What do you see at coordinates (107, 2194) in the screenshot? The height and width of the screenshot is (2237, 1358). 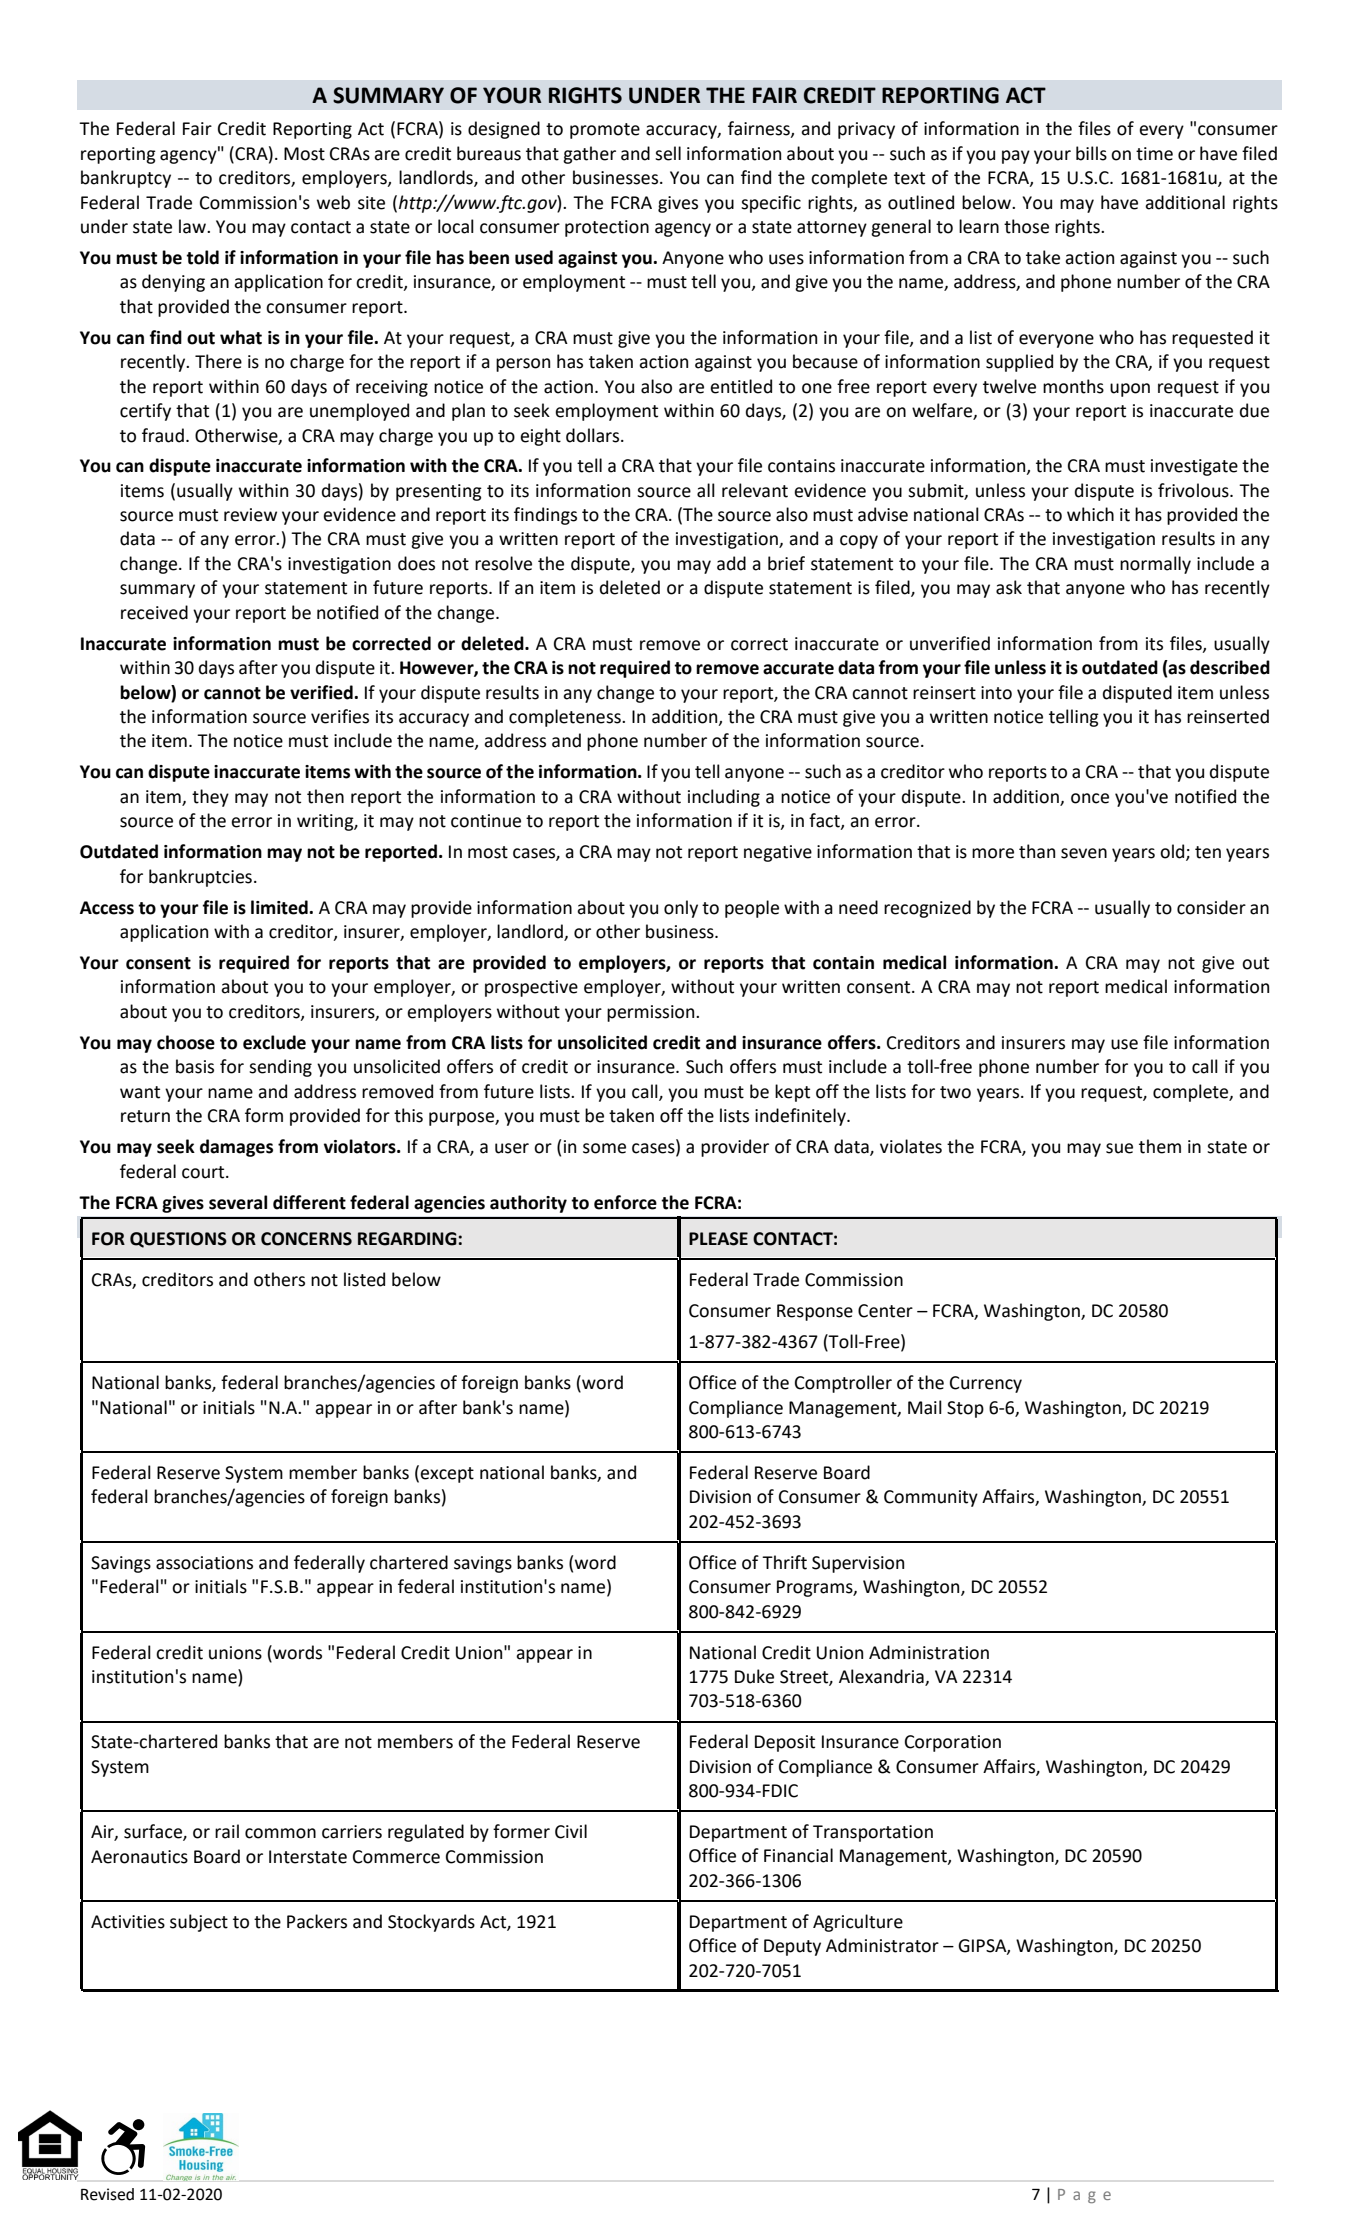 I see `Revised` at bounding box center [107, 2194].
